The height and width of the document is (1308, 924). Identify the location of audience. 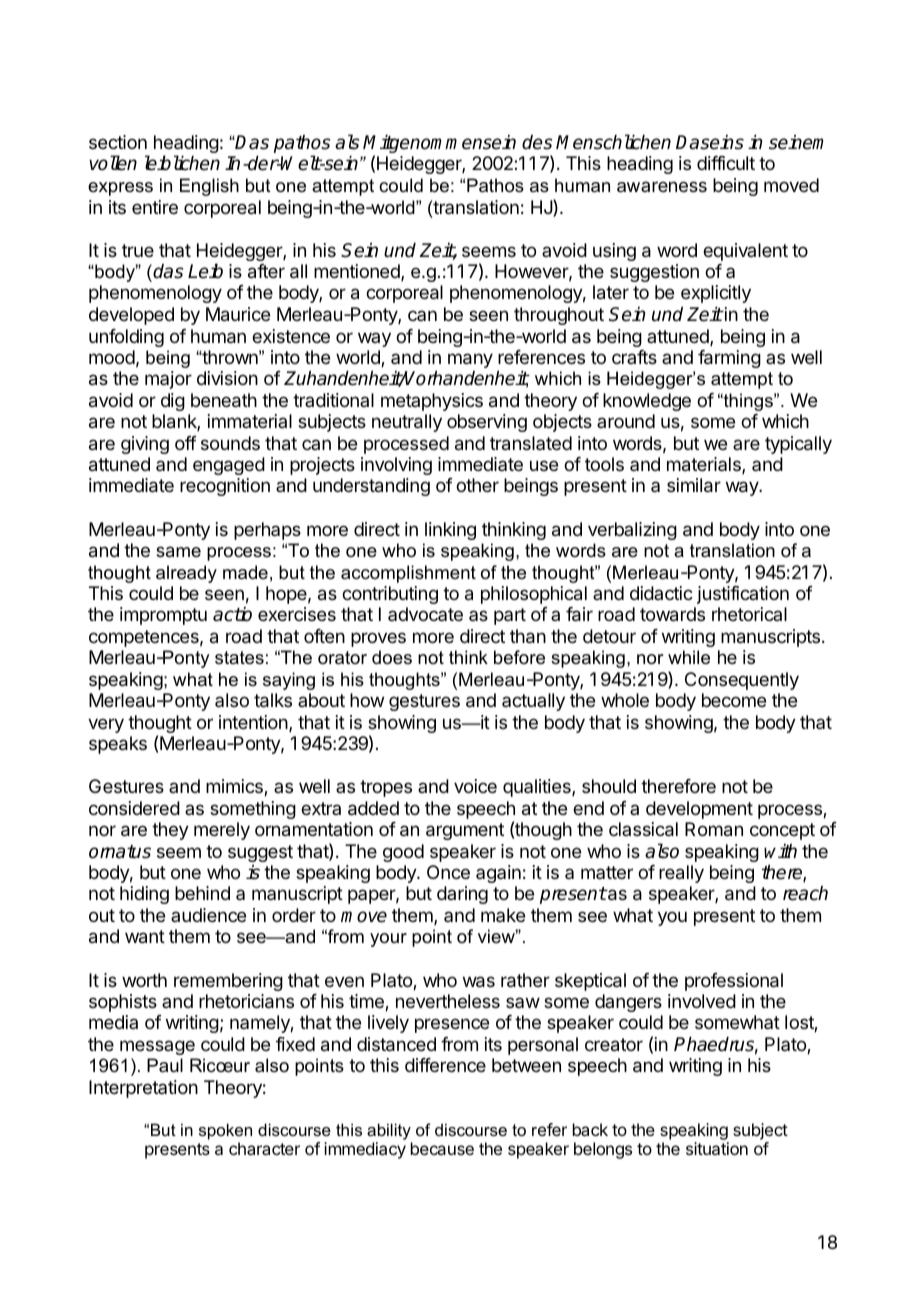
(208, 915).
